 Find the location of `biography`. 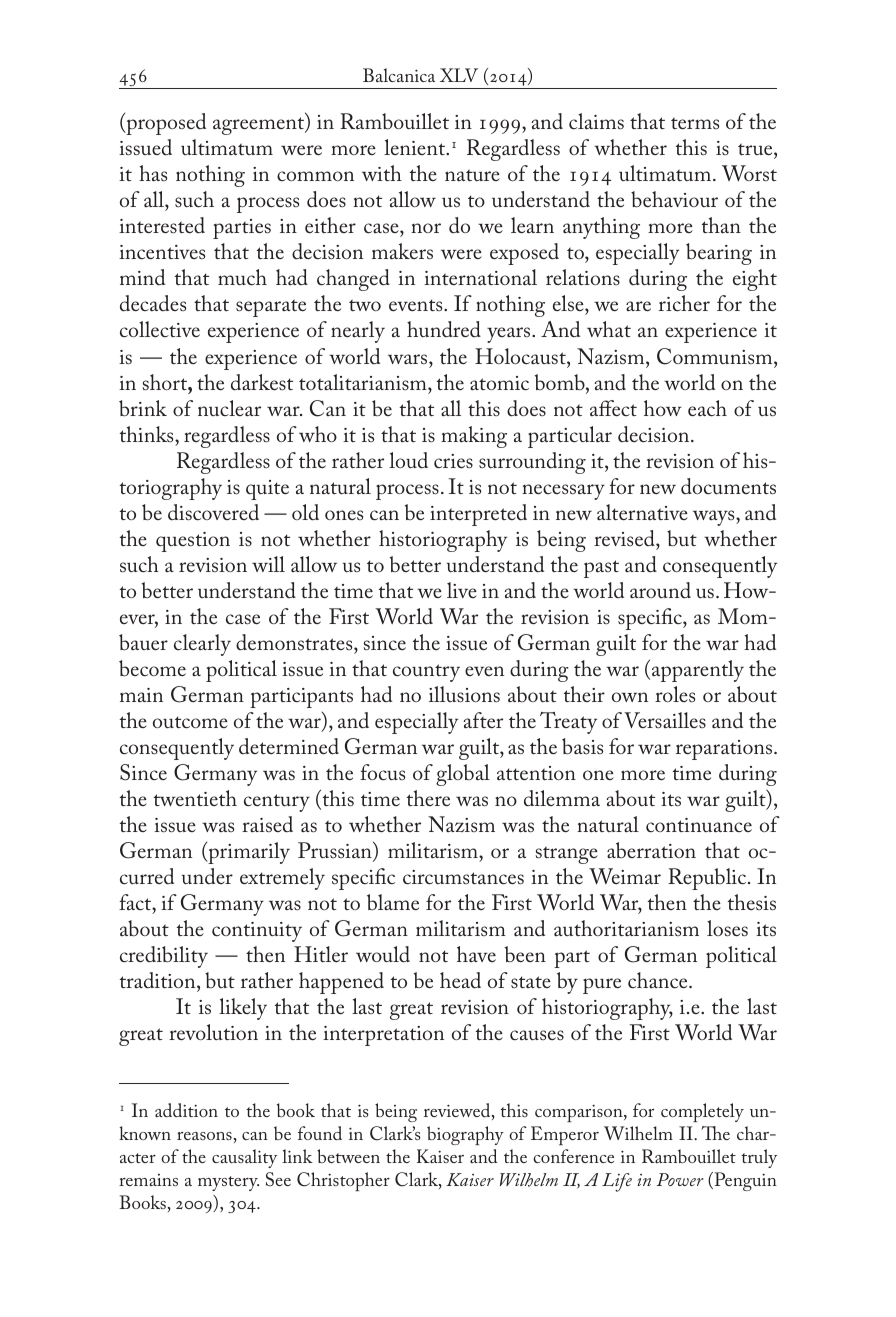

biography is located at coordinates (465, 1135).
